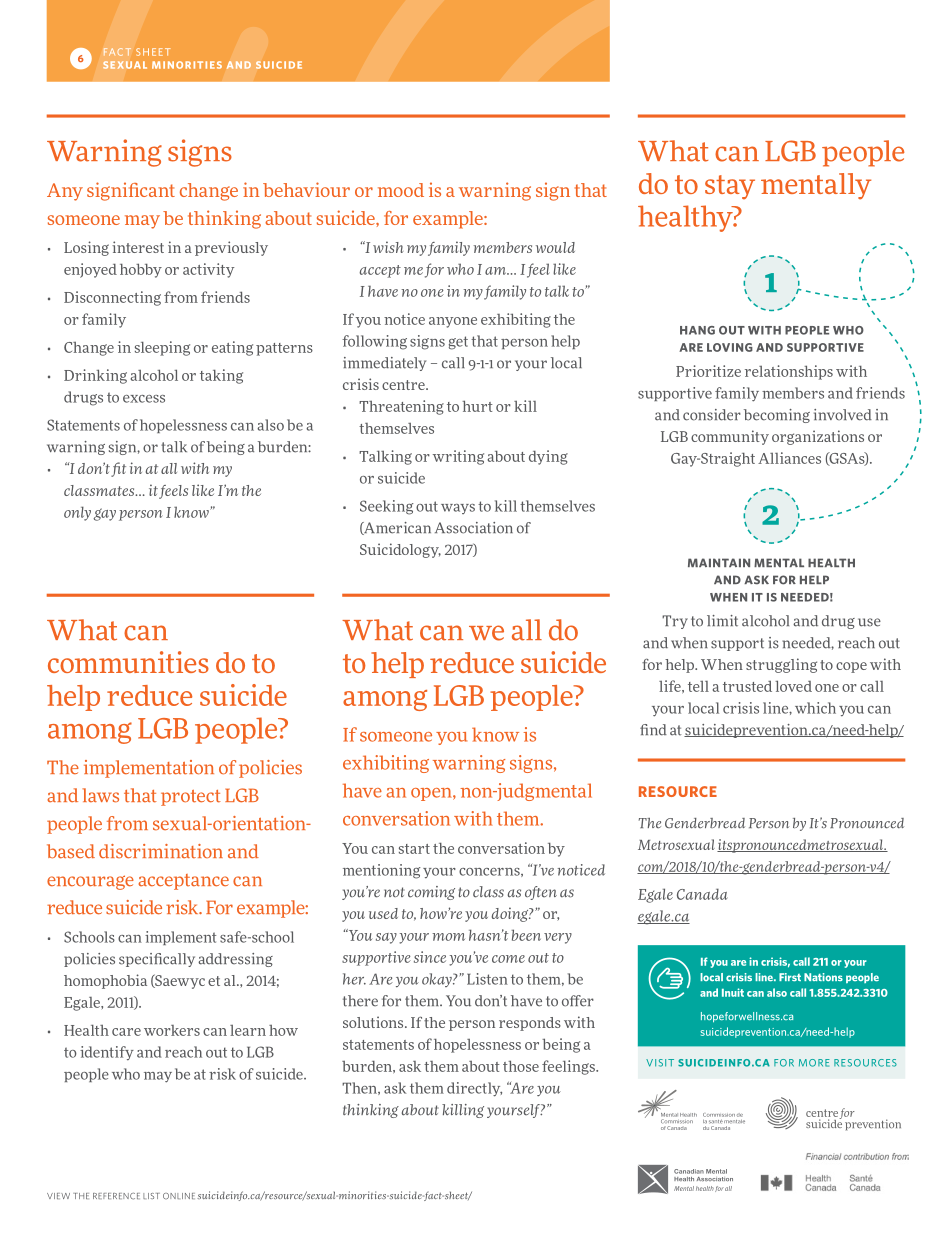  What do you see at coordinates (401, 190) in the screenshot?
I see `mood` at bounding box center [401, 190].
